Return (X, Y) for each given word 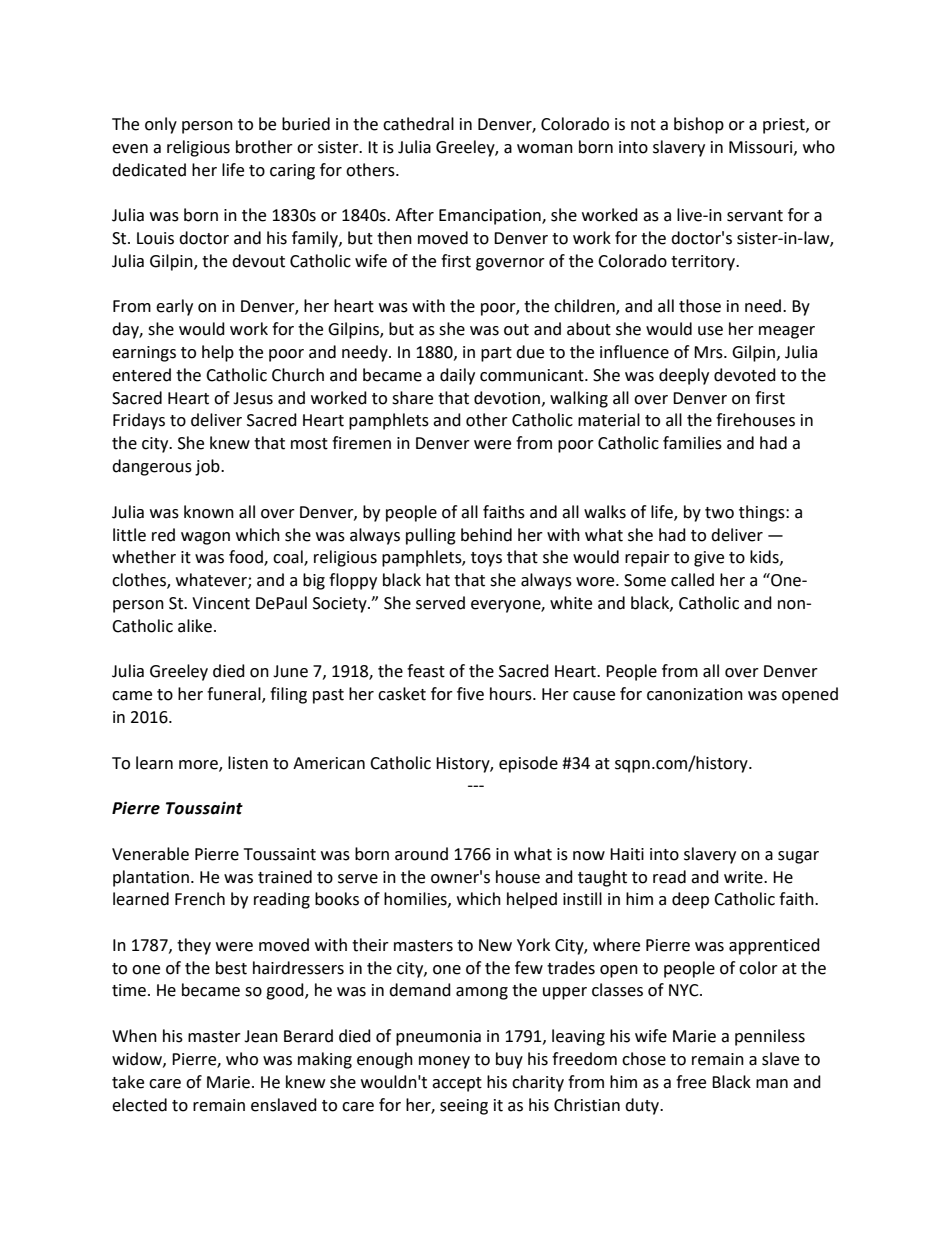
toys (486, 559)
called (692, 580)
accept (457, 1084)
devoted (745, 375)
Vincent (221, 603)
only (161, 125)
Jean (261, 1036)
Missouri (762, 148)
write (744, 877)
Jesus (253, 398)
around (421, 854)
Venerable (150, 854)
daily (457, 376)
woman (545, 149)
